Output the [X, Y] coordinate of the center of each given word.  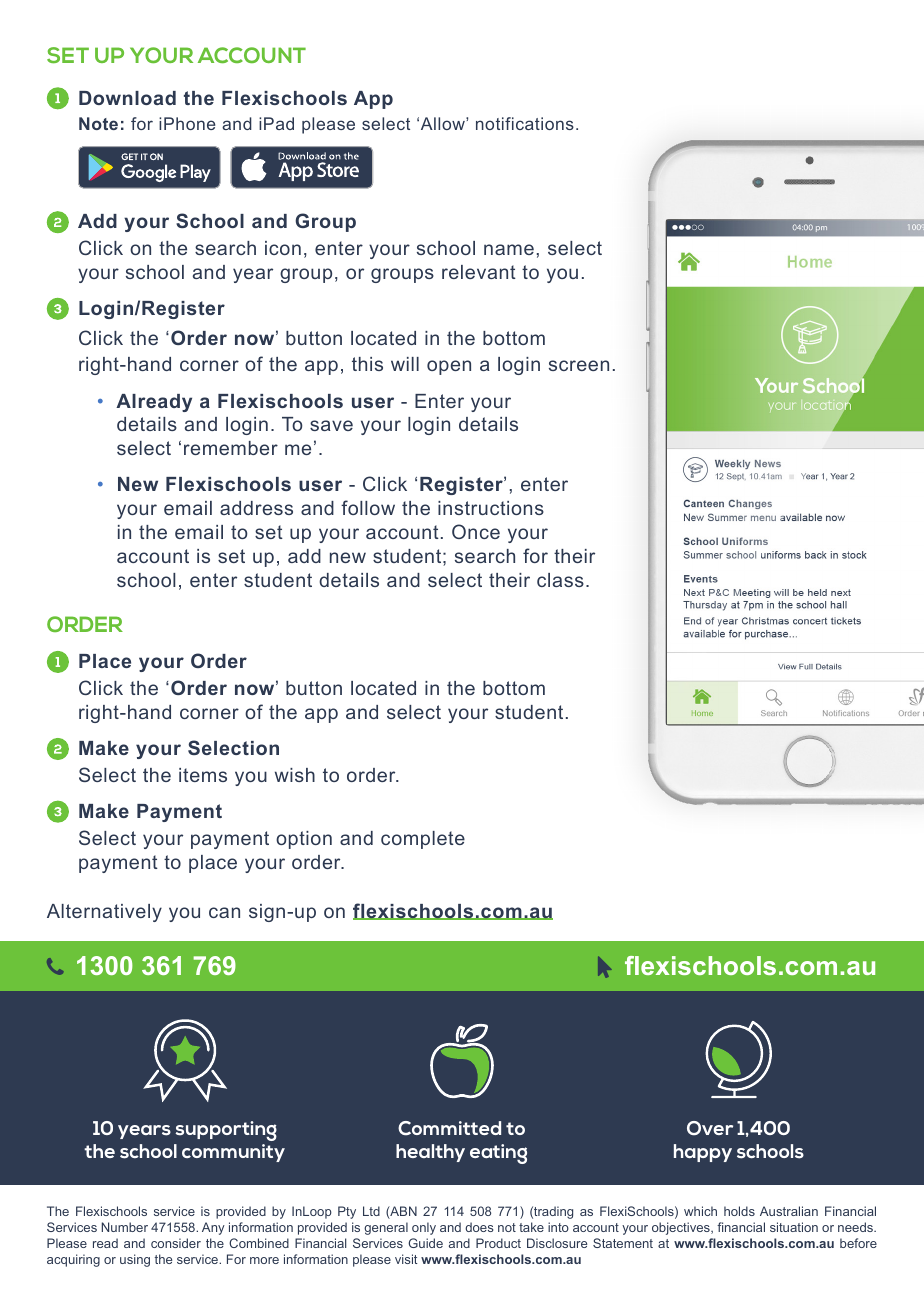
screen [579, 365]
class [560, 580]
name [509, 249]
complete [423, 840]
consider [176, 1243]
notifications [525, 123]
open [449, 367]
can [224, 912]
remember [231, 448]
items [203, 775]
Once [476, 531]
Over [710, 1128]
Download [127, 98]
